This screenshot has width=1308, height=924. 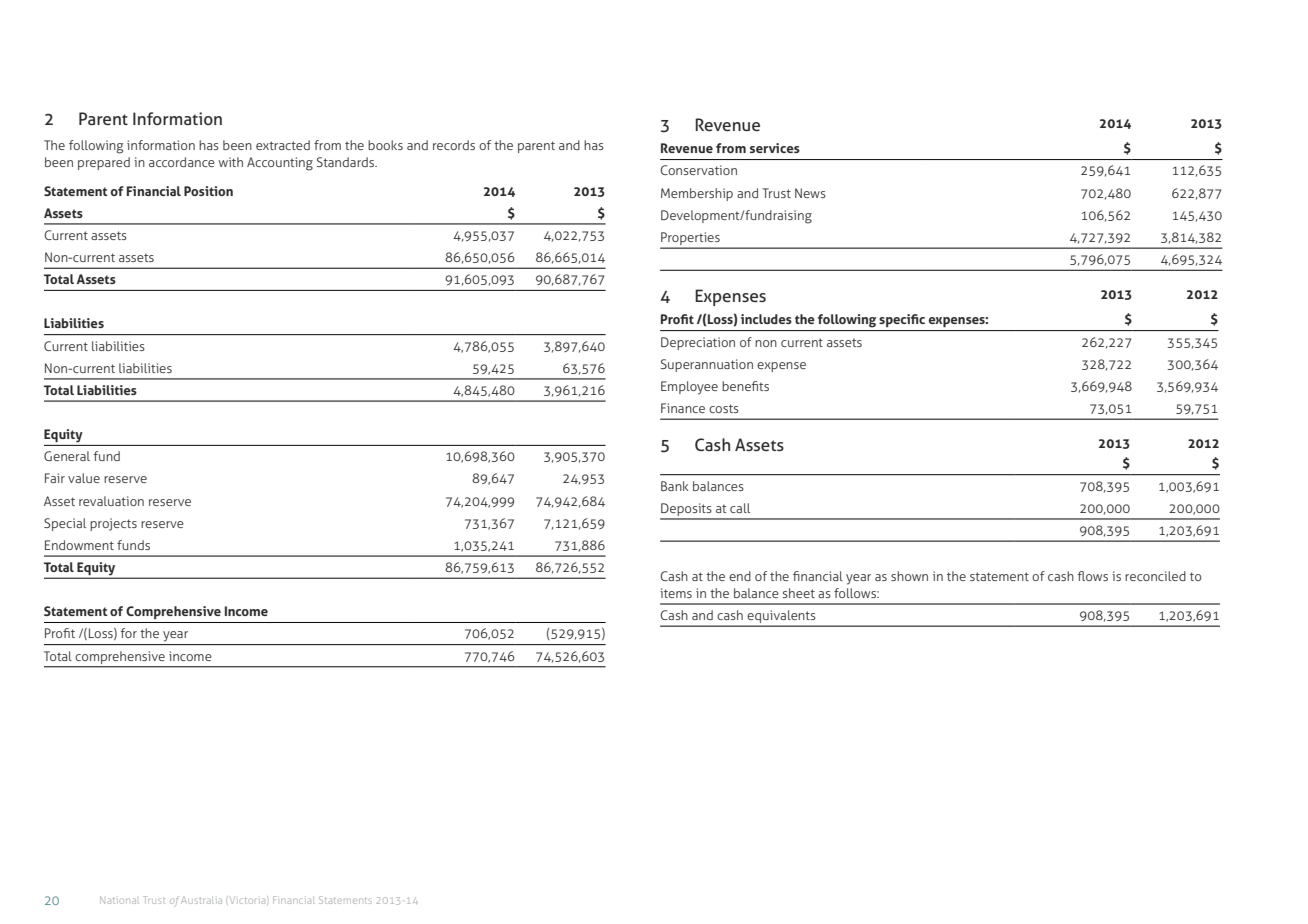 What do you see at coordinates (740, 508) in the screenshot?
I see `call` at bounding box center [740, 508].
